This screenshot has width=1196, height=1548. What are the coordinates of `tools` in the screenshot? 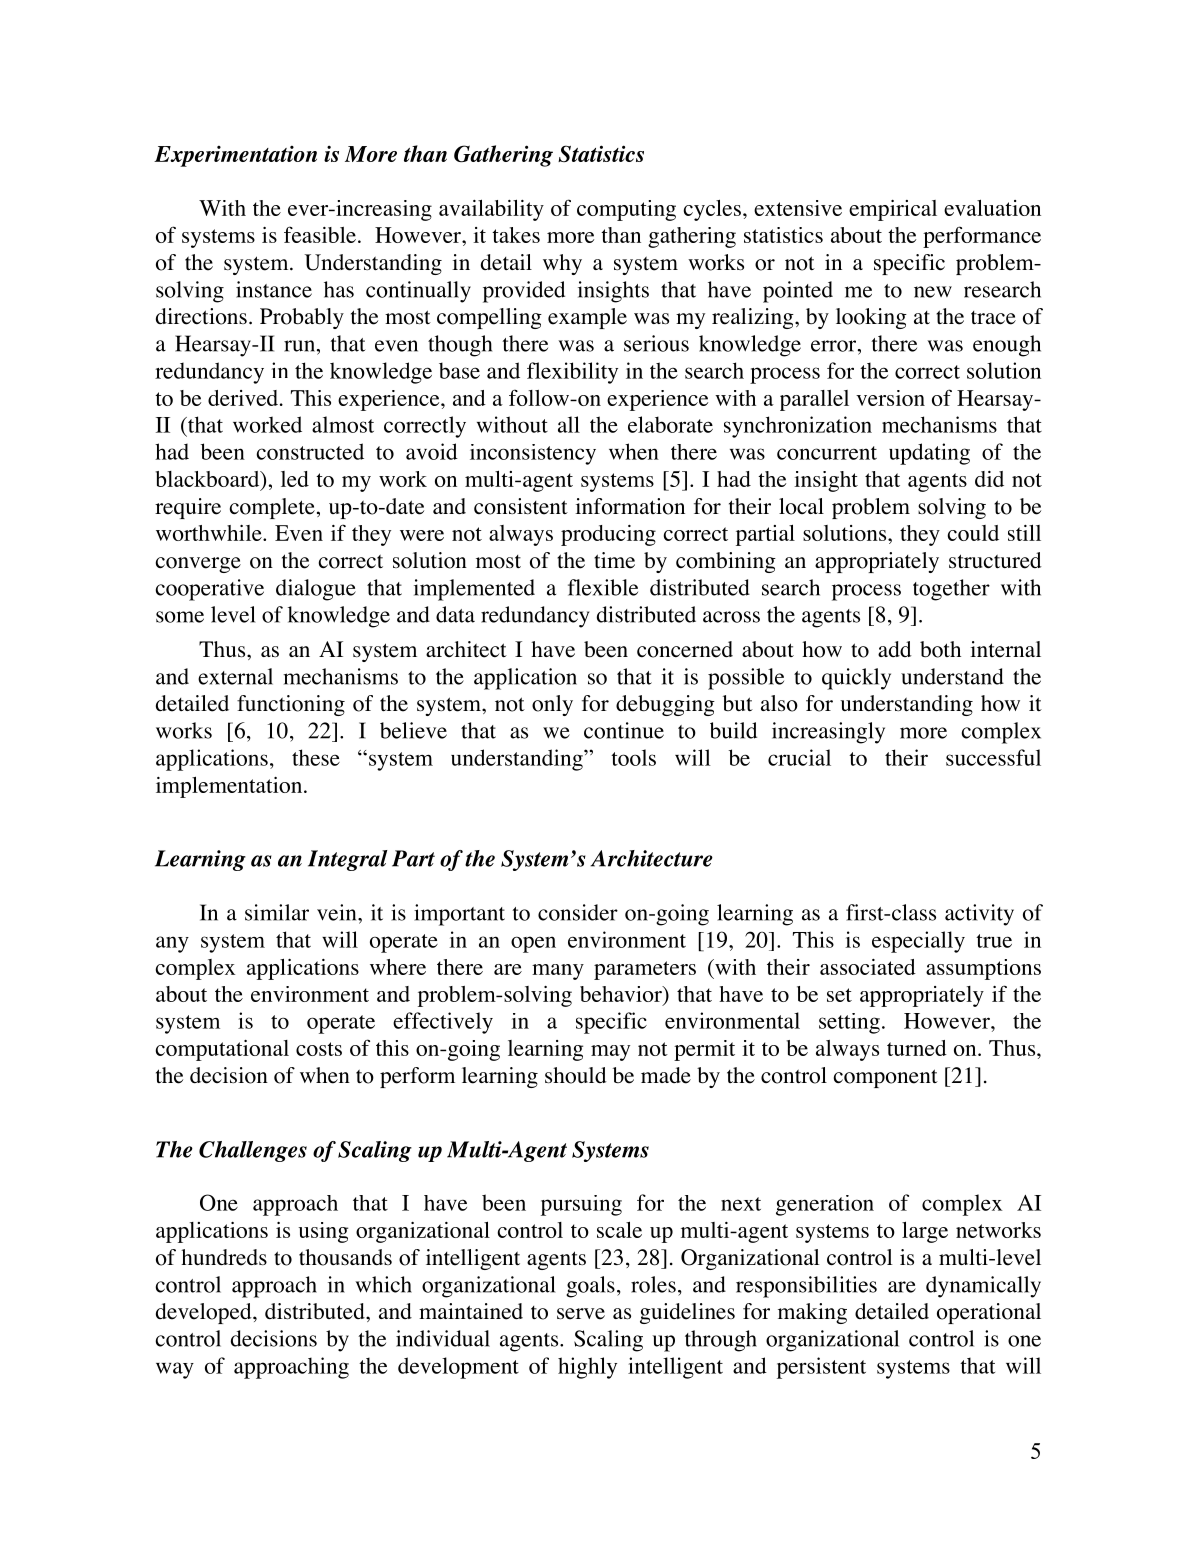 It's located at (633, 757).
